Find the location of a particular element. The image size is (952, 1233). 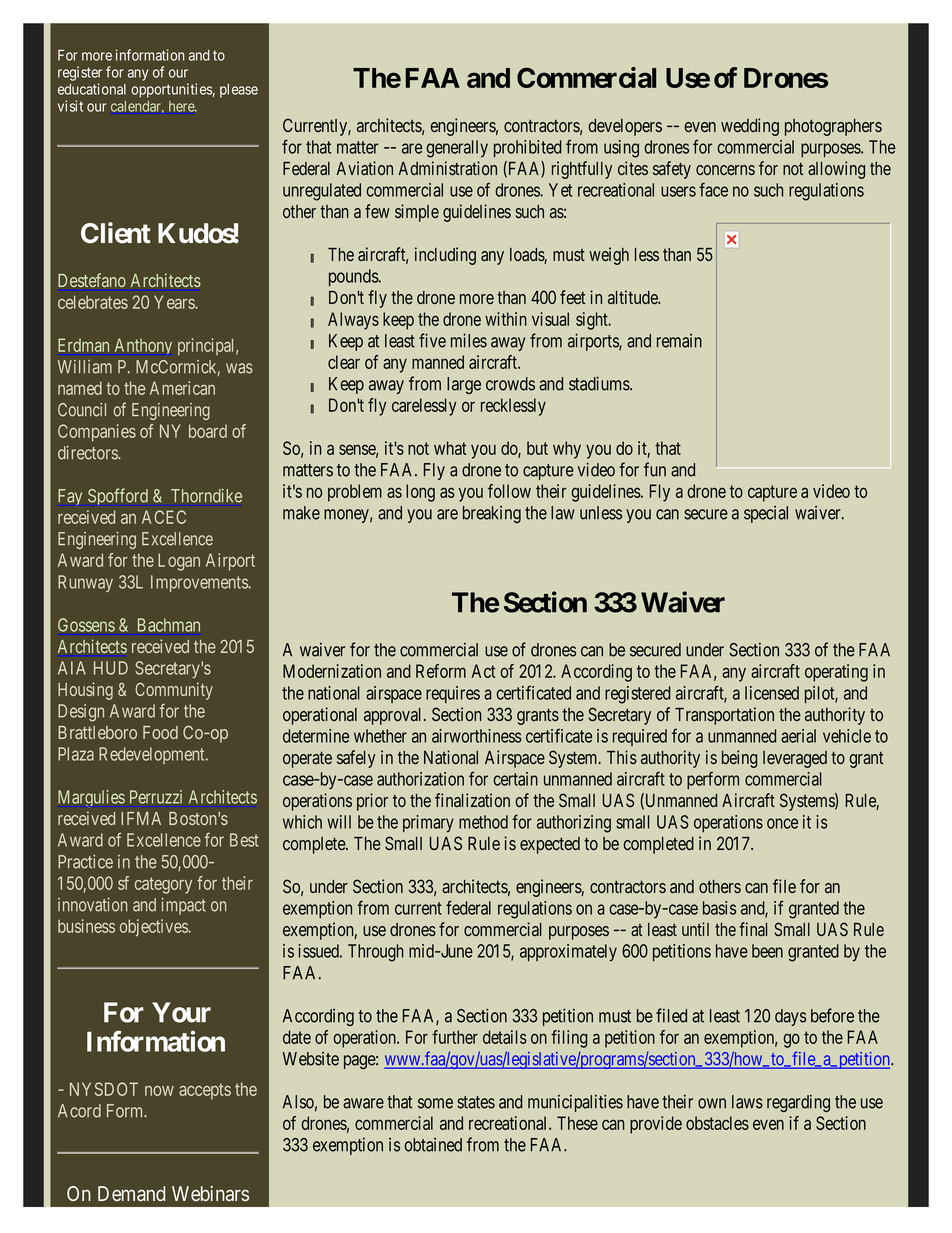

wedding is located at coordinates (750, 127).
